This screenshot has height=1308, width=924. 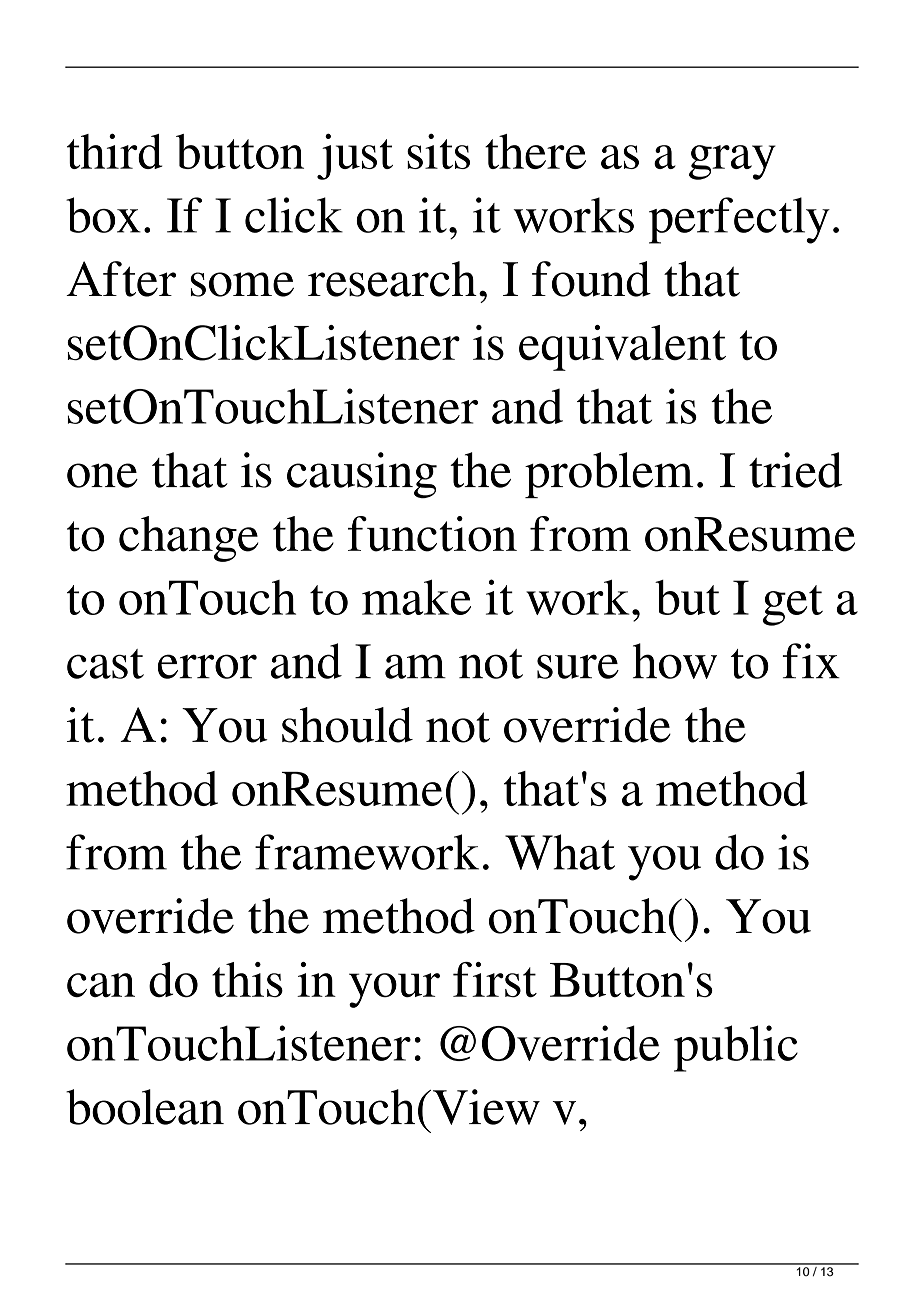 What do you see at coordinates (145, 1107) in the screenshot?
I see `boolean` at bounding box center [145, 1107].
